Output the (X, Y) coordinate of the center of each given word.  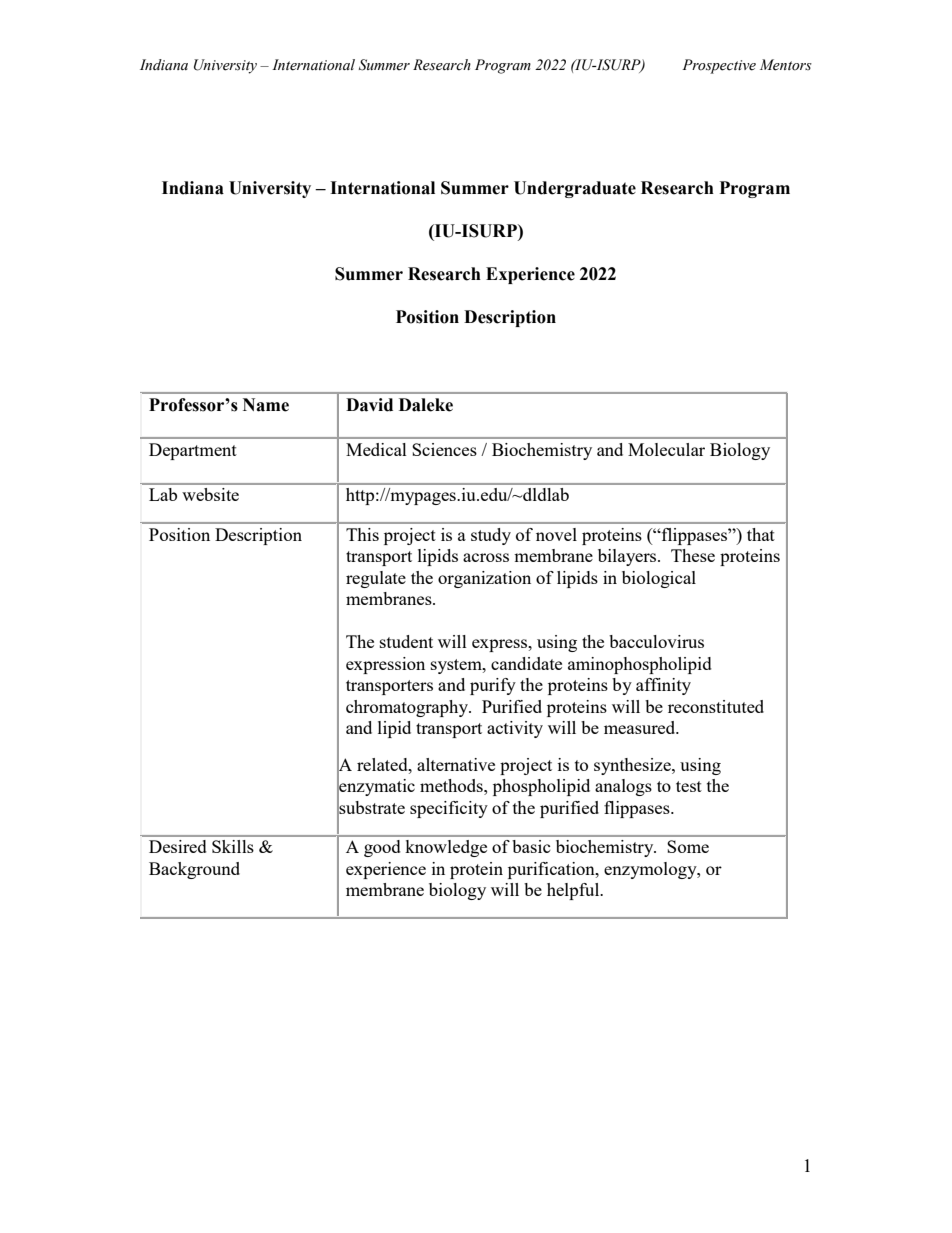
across (486, 557)
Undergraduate (575, 189)
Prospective (719, 66)
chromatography (408, 708)
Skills (233, 846)
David (369, 405)
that (761, 534)
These (693, 555)
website (210, 494)
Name (266, 405)
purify (493, 686)
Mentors (786, 65)
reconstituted (716, 706)
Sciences (444, 449)
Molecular (666, 449)
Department (193, 451)
